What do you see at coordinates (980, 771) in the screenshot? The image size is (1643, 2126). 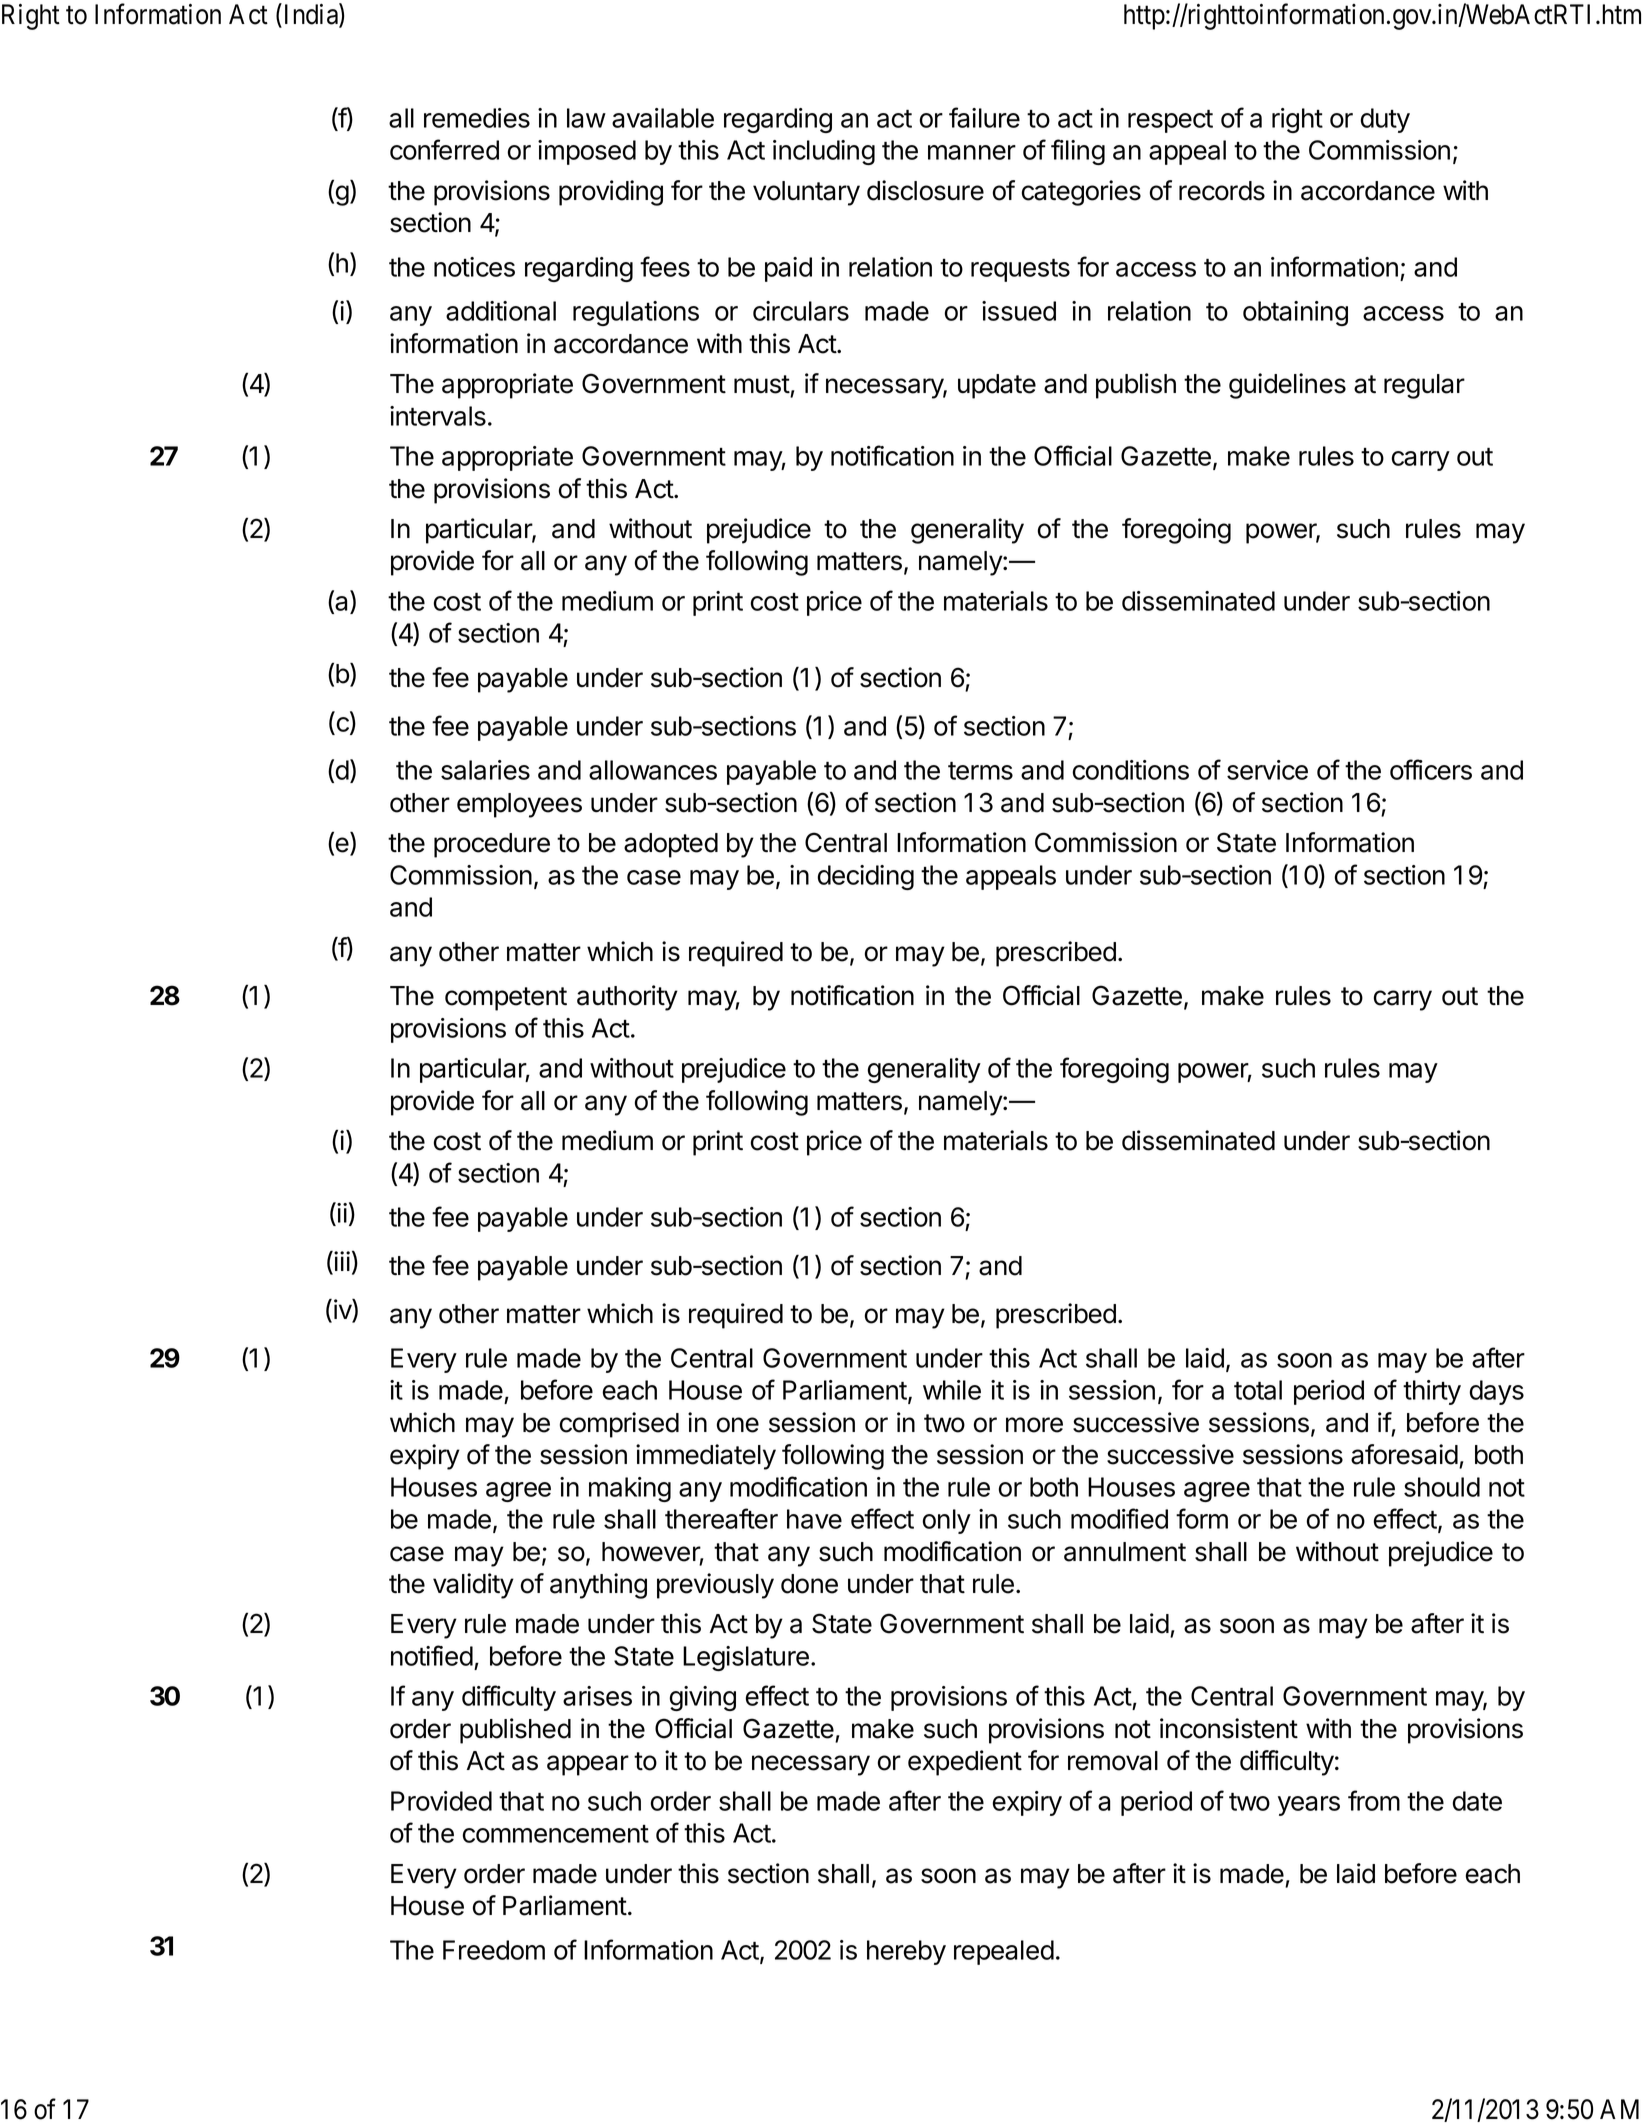 I see `terms` at bounding box center [980, 771].
